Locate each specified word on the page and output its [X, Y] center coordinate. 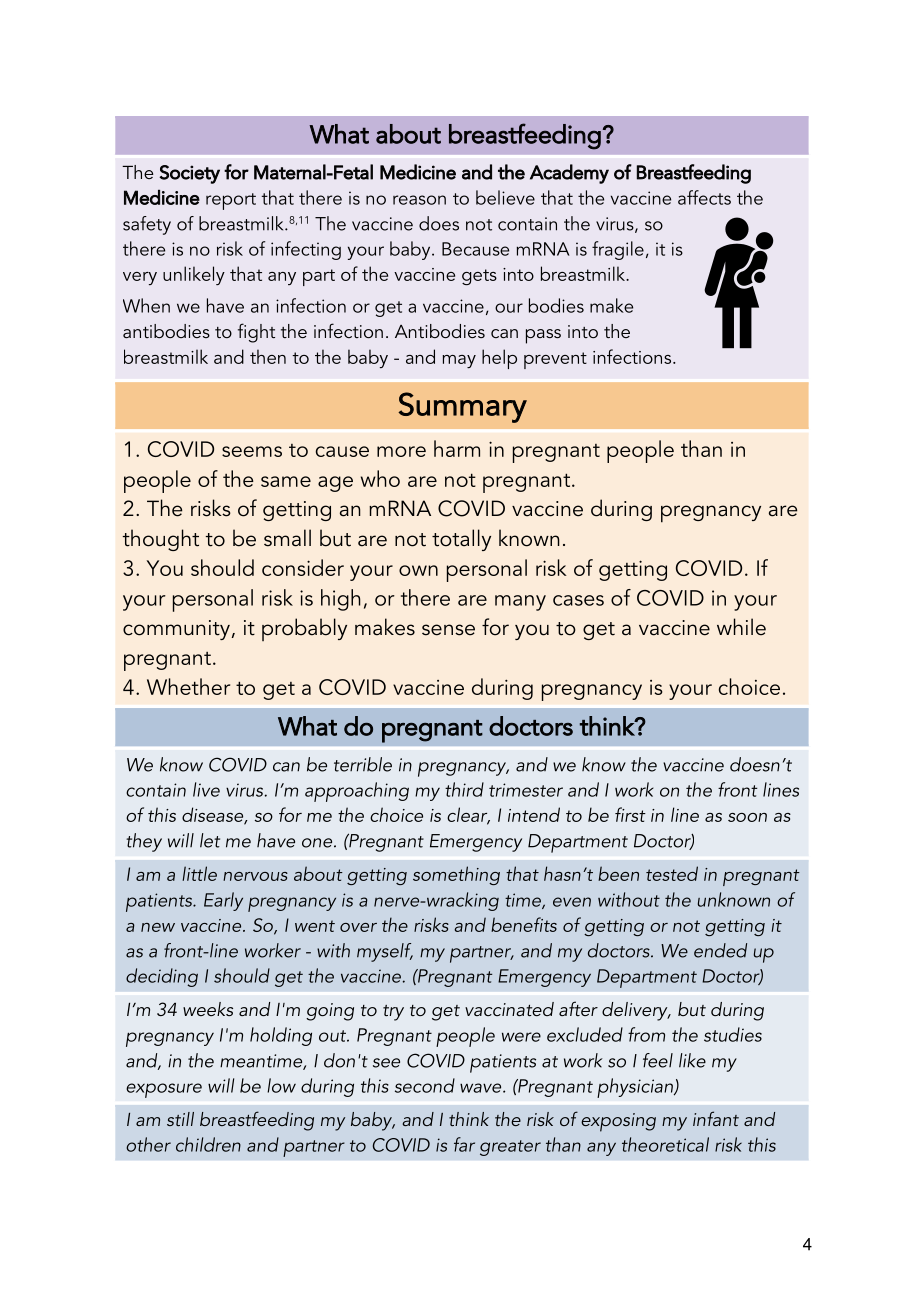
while [741, 627]
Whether [188, 686]
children [208, 1144]
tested [672, 873]
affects [704, 197]
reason [419, 200]
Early [223, 901]
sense [448, 630]
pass [543, 336]
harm [457, 448]
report [231, 201]
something [456, 875]
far [464, 1144]
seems [252, 451]
